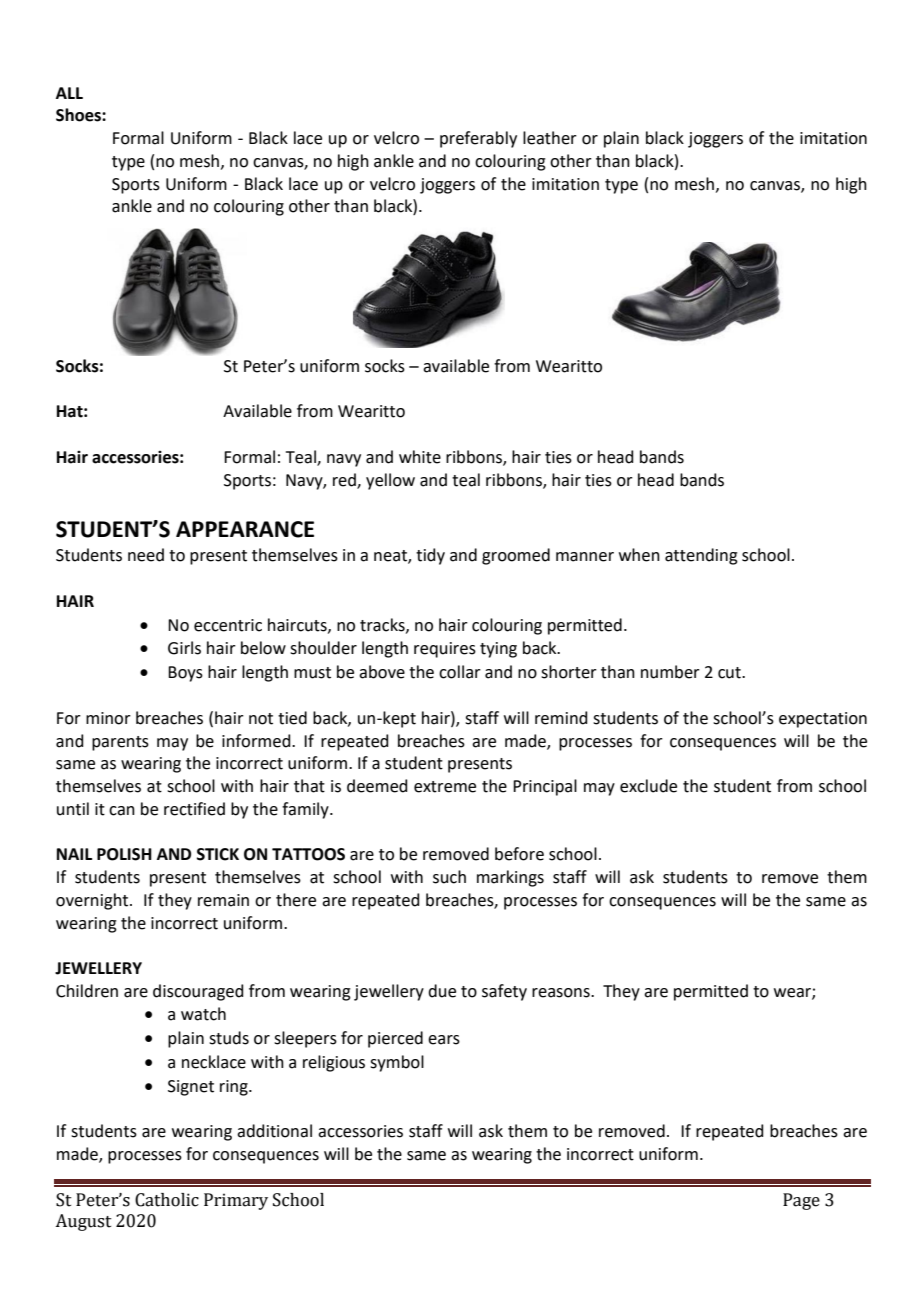 The width and height of the screenshot is (924, 1308). What do you see at coordinates (801, 1201) in the screenshot?
I see `Page` at bounding box center [801, 1201].
